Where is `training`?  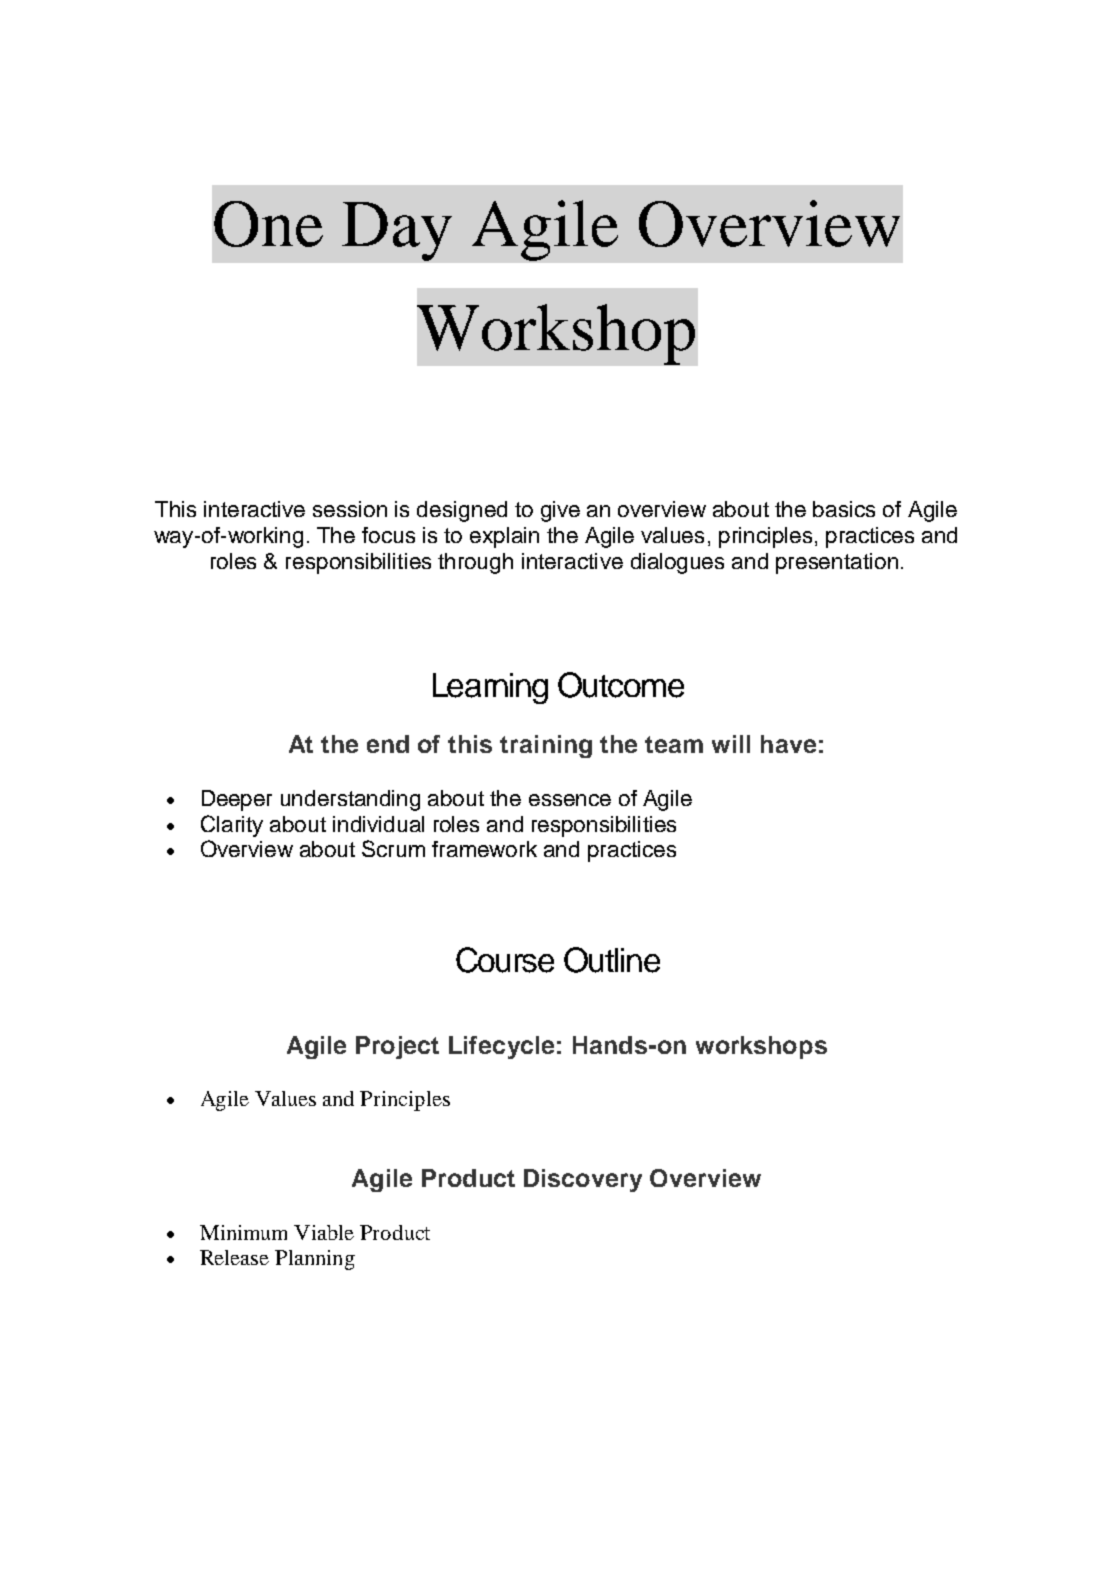
training is located at coordinates (546, 746).
